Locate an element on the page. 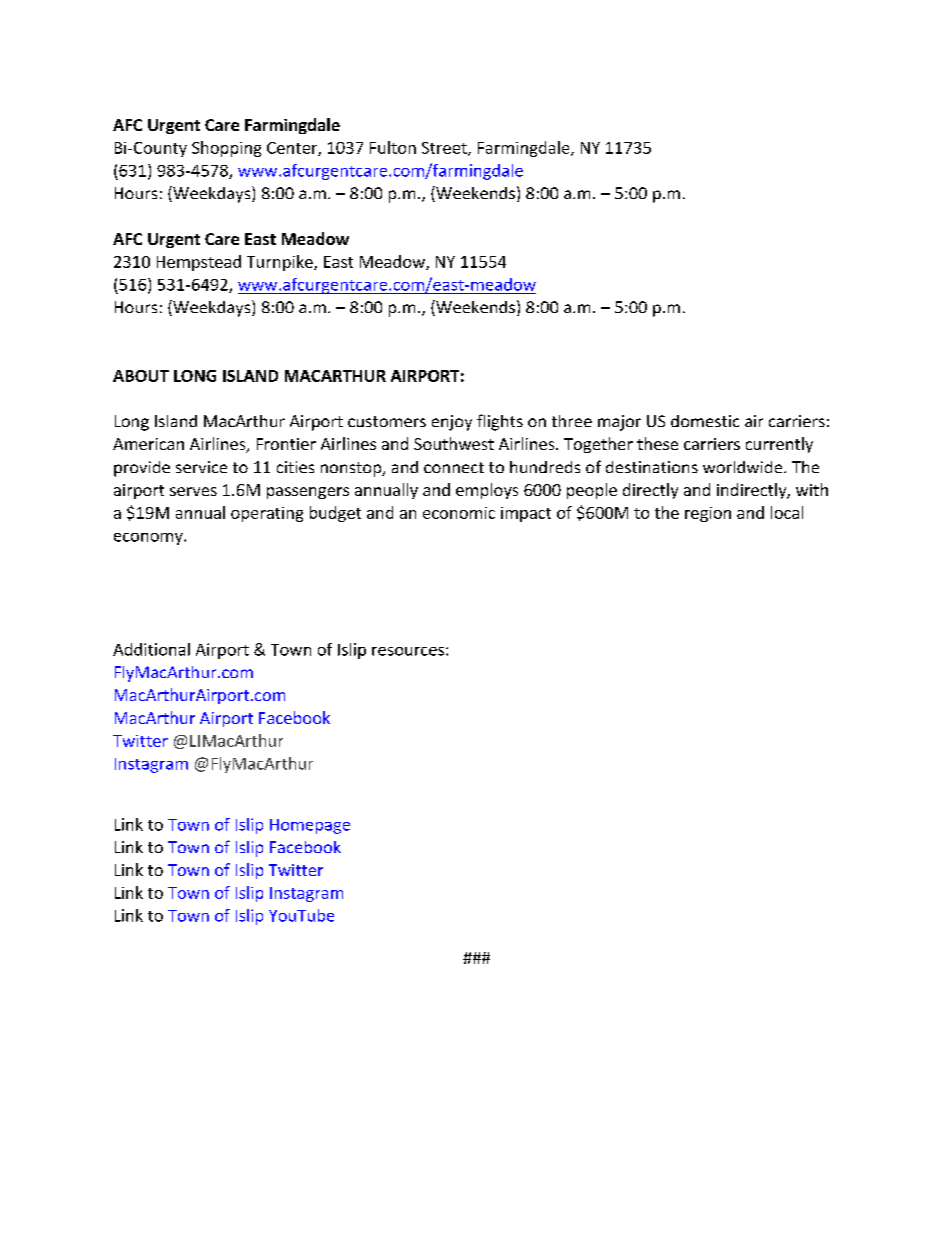 The width and height of the page is (952, 1233). resources is located at coordinates (409, 651).
